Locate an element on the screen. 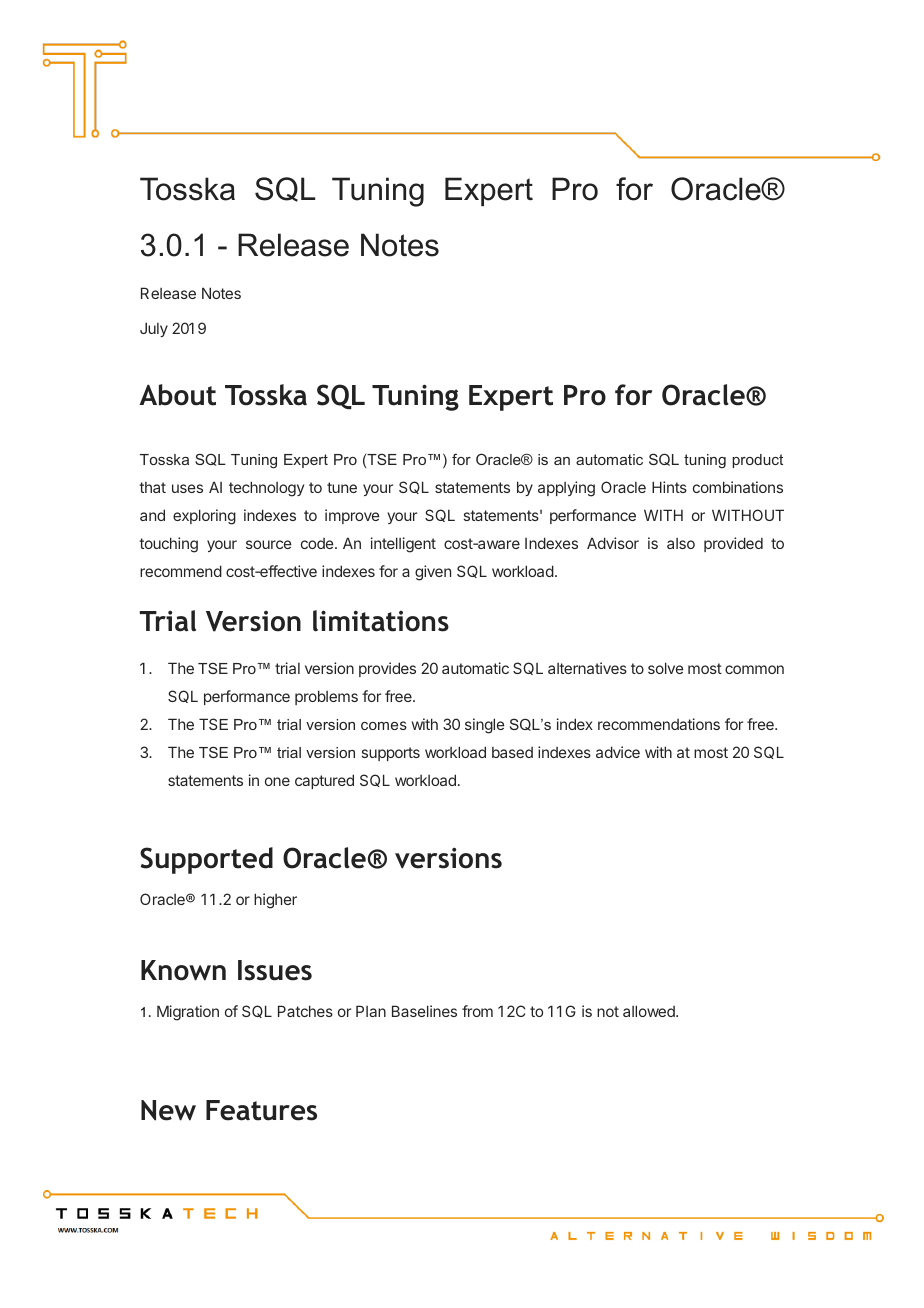  Baselines is located at coordinates (424, 1011).
